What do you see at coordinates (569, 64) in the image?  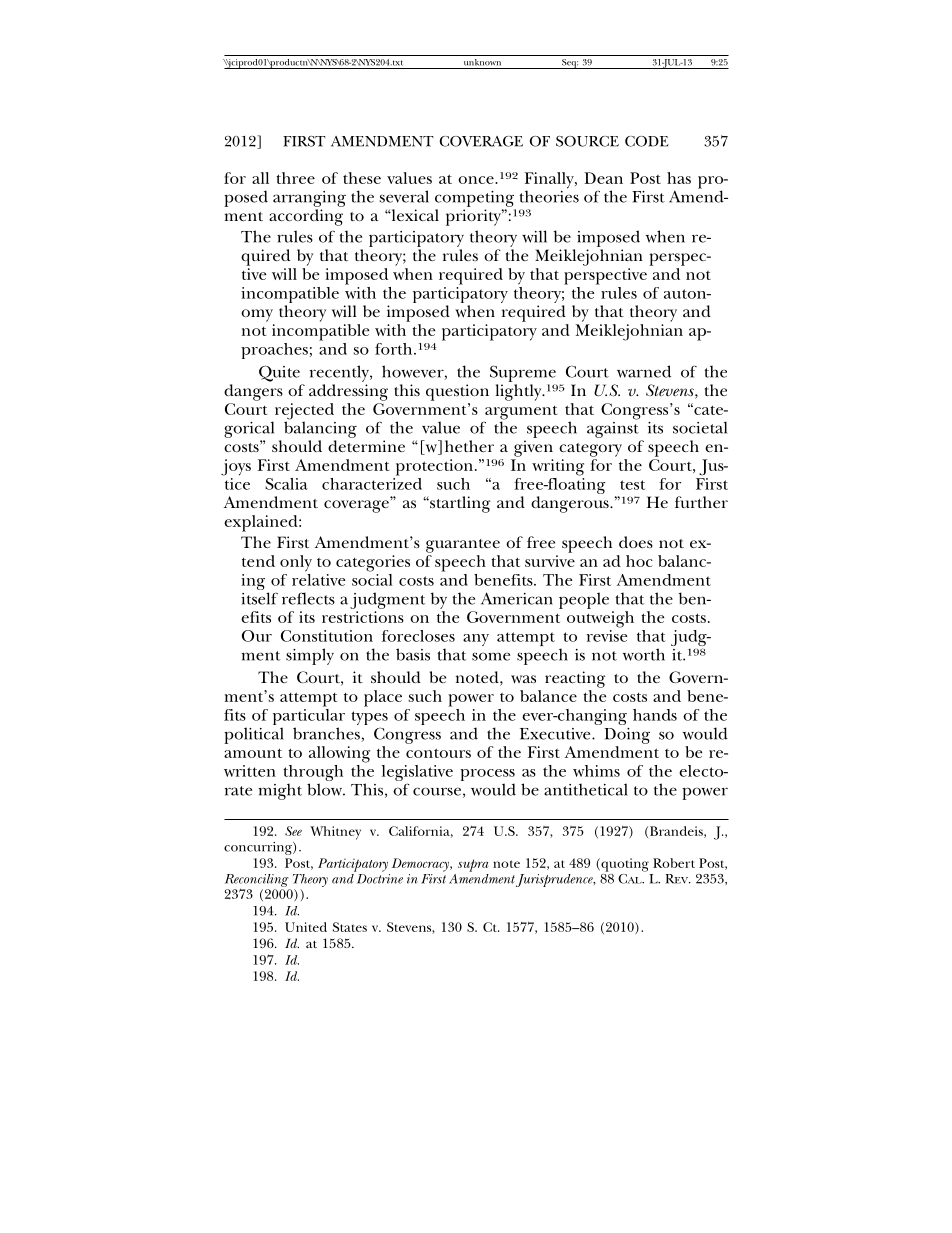 I see `Seq` at bounding box center [569, 64].
